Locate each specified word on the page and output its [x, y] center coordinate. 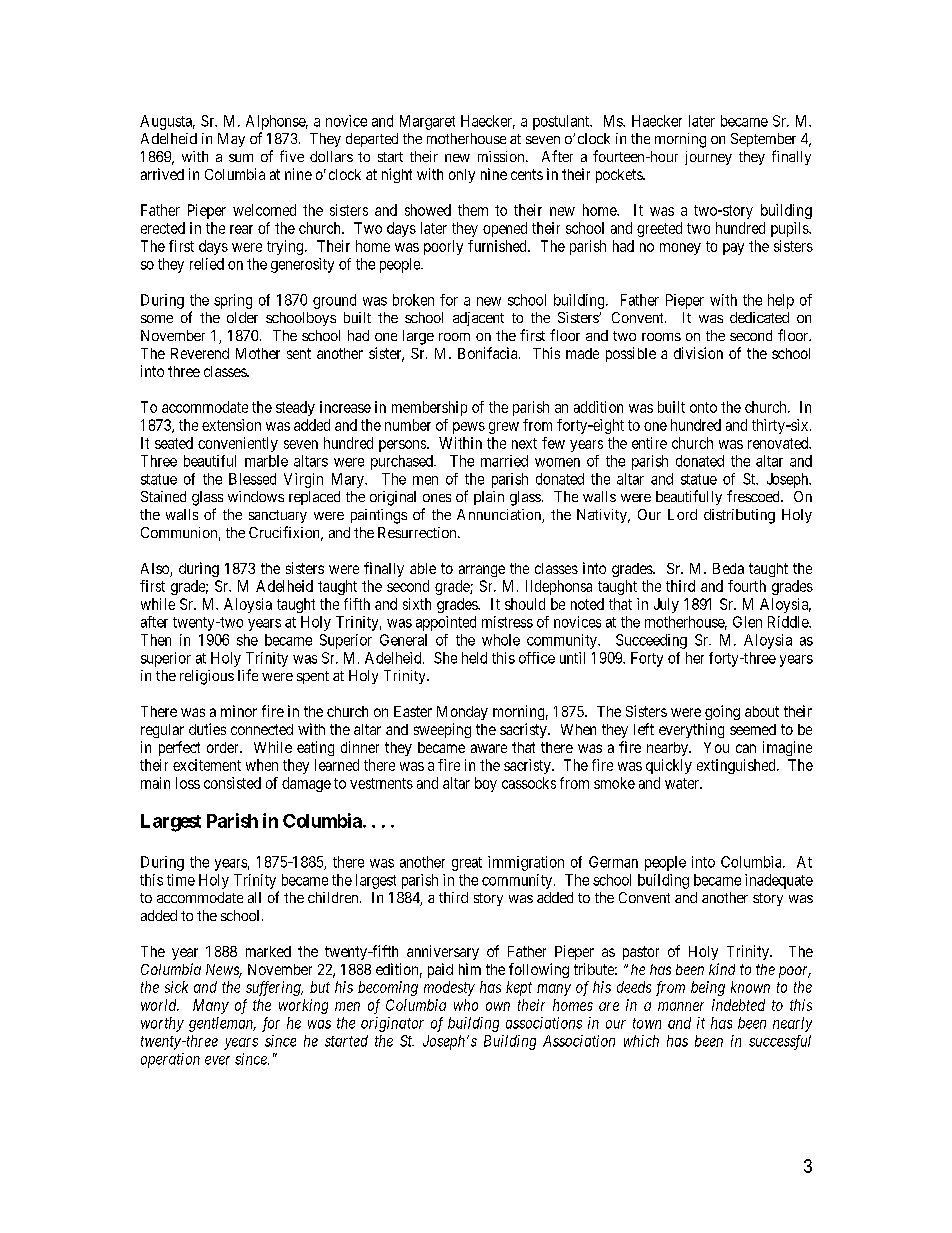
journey [708, 158]
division [698, 353]
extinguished [737, 766]
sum [241, 158]
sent [299, 353]
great [467, 864]
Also [156, 570]
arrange [482, 571]
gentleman [222, 1024]
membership [429, 408]
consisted [232, 783]
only [462, 176]
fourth [747, 586]
